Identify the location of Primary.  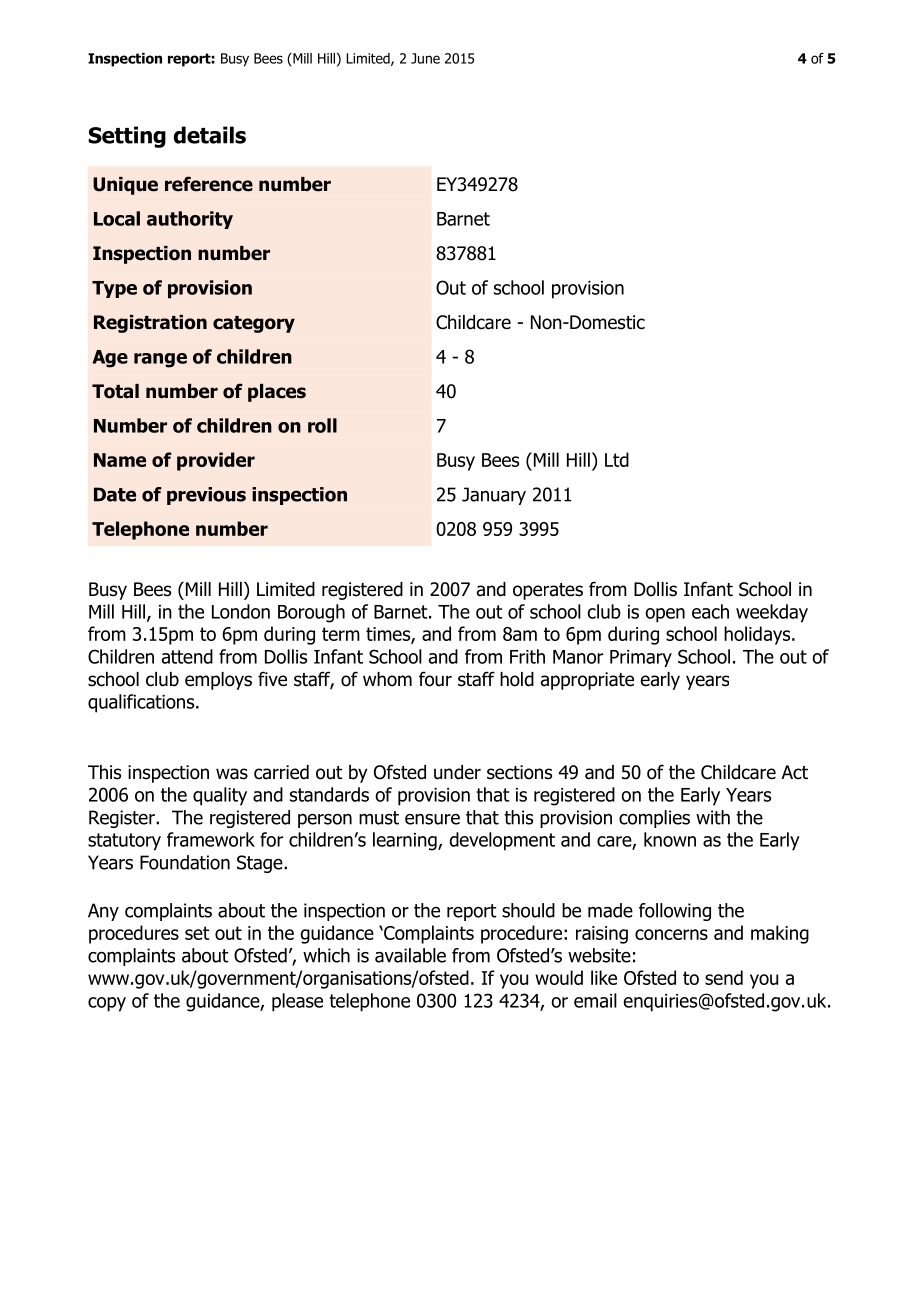
(641, 658).
